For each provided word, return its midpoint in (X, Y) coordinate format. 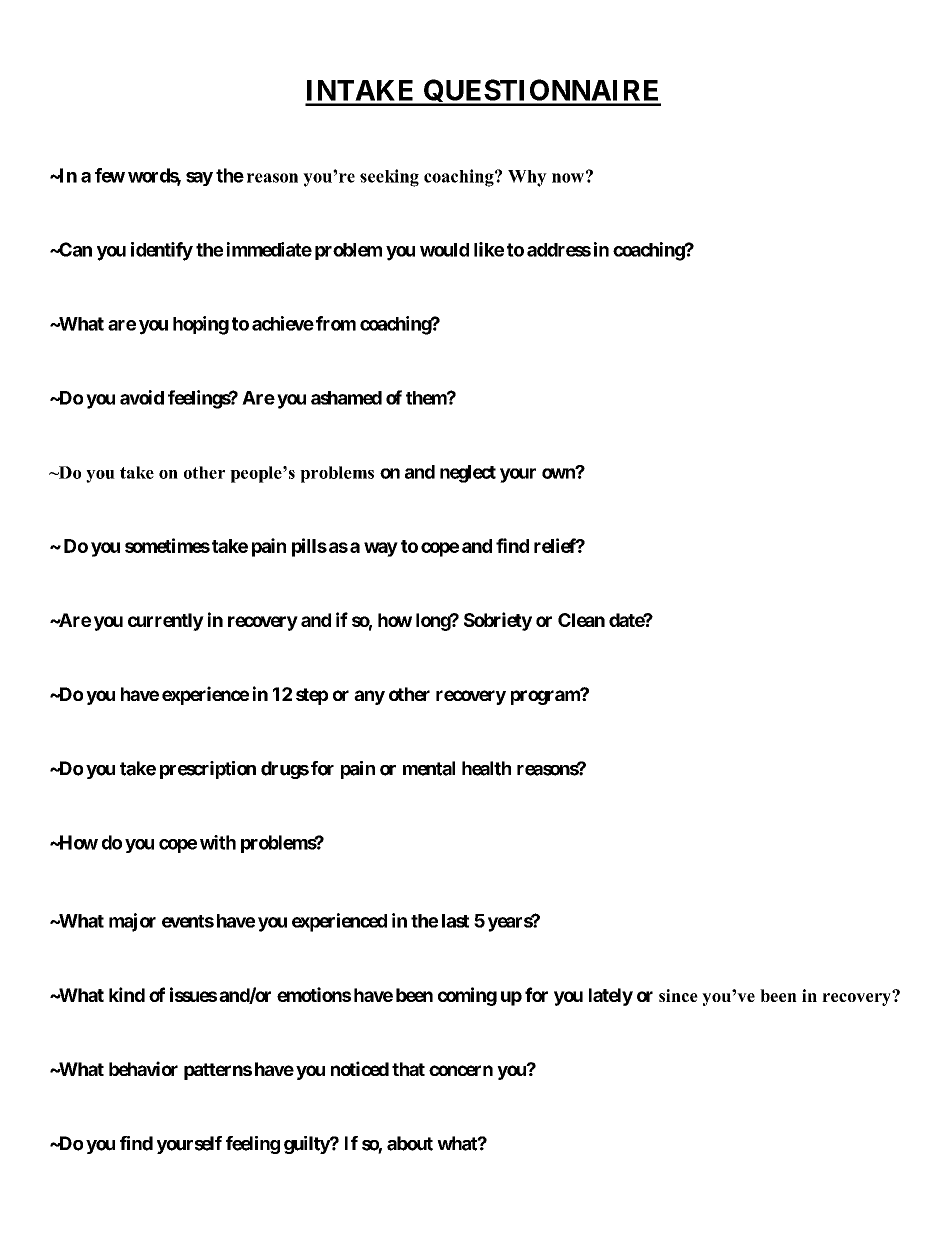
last (455, 921)
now (568, 178)
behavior (143, 1068)
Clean (581, 620)
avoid (142, 397)
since (678, 995)
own (559, 473)
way (381, 549)
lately (611, 997)
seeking (389, 178)
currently (166, 622)
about (410, 1143)
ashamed (346, 398)
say (199, 179)
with (218, 842)
